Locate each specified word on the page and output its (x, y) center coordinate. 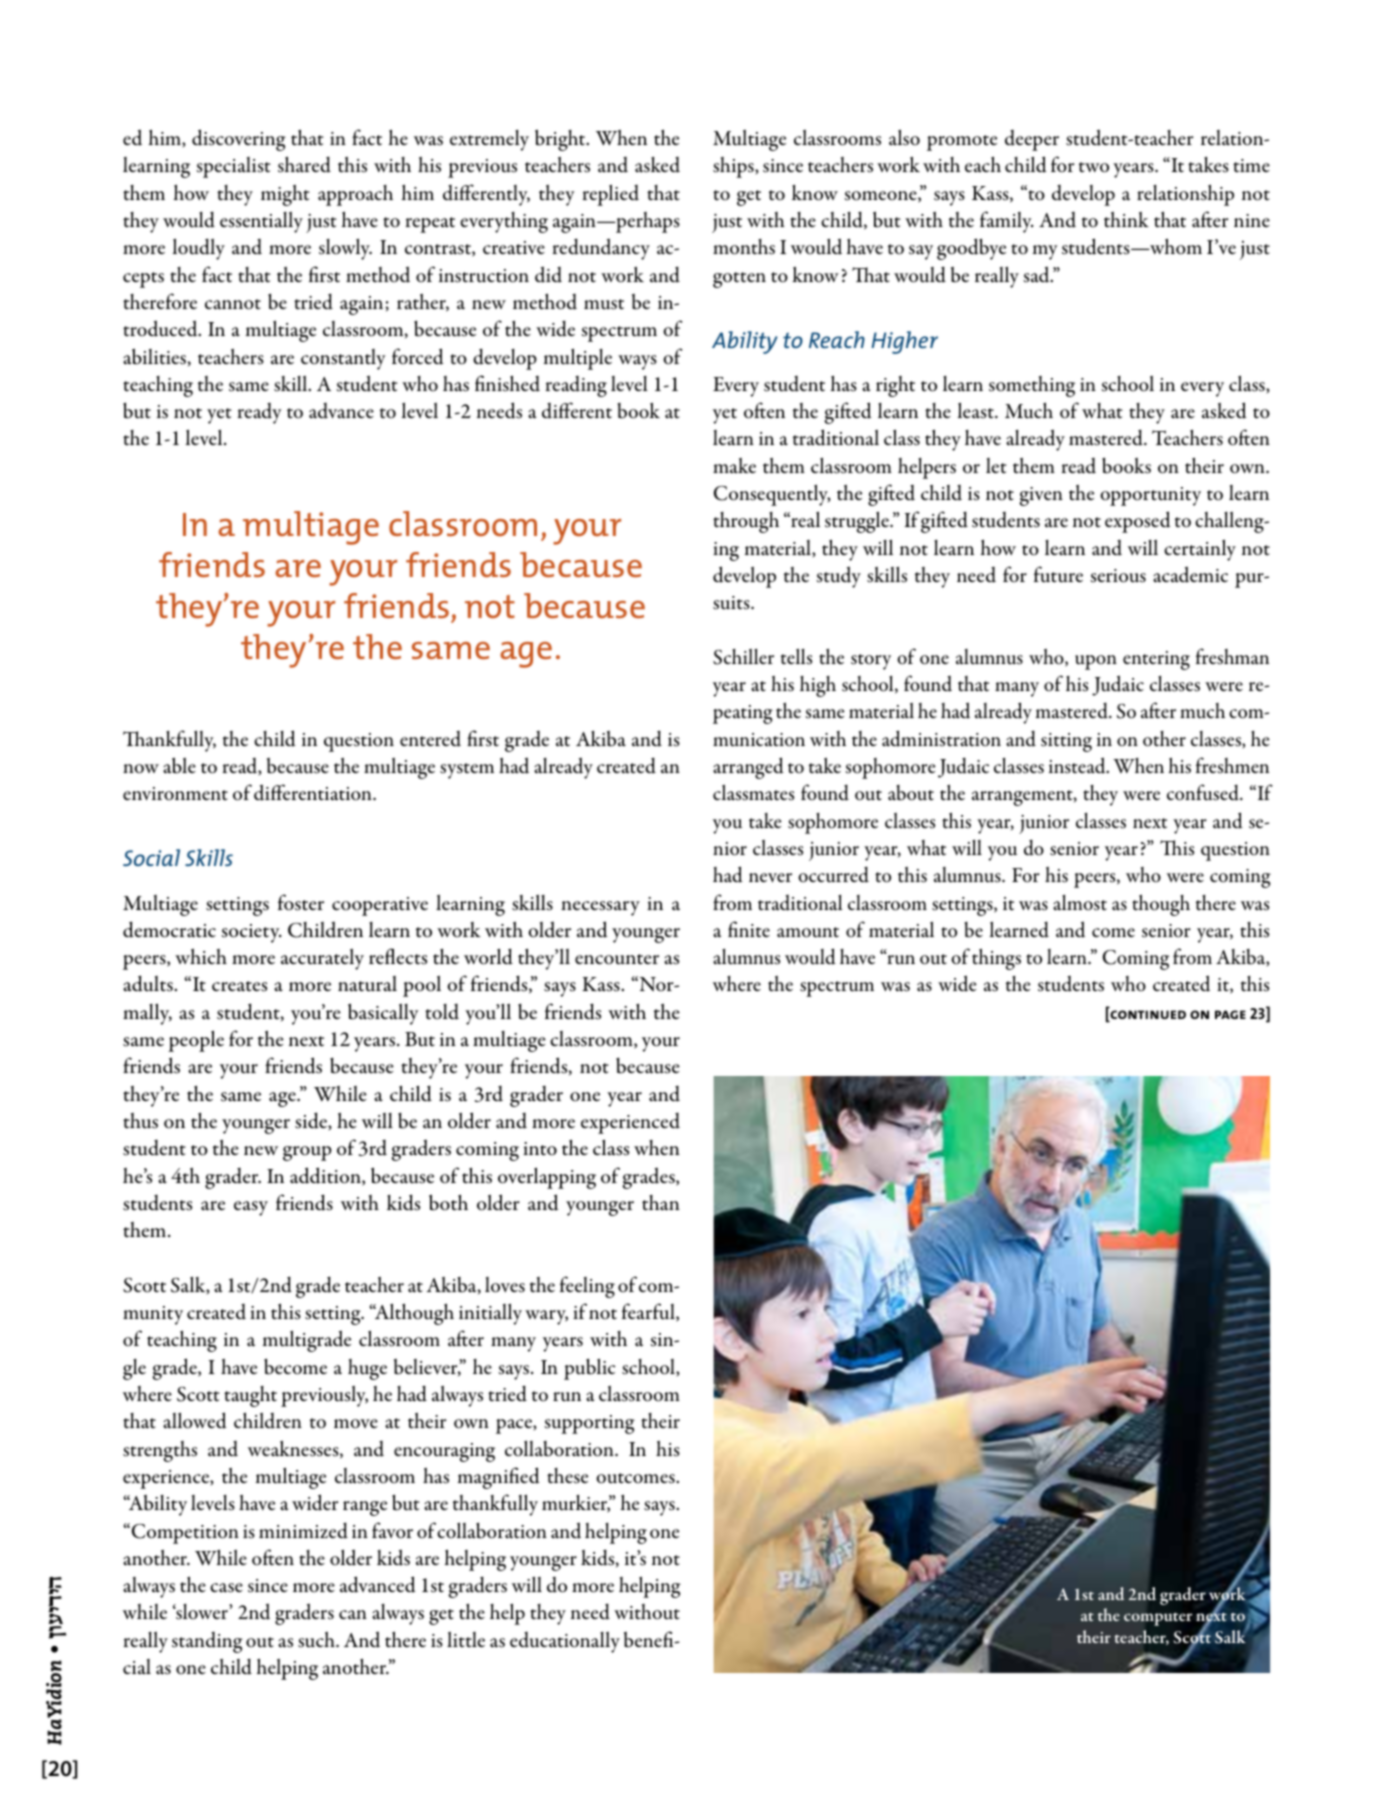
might (285, 195)
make (734, 465)
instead (1078, 765)
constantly (343, 359)
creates (239, 986)
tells (796, 656)
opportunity (1150, 496)
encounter (617, 959)
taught (250, 1396)
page (1230, 1014)
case (226, 1588)
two (1094, 167)
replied (611, 195)
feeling (587, 1287)
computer (1158, 1619)
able (179, 765)
